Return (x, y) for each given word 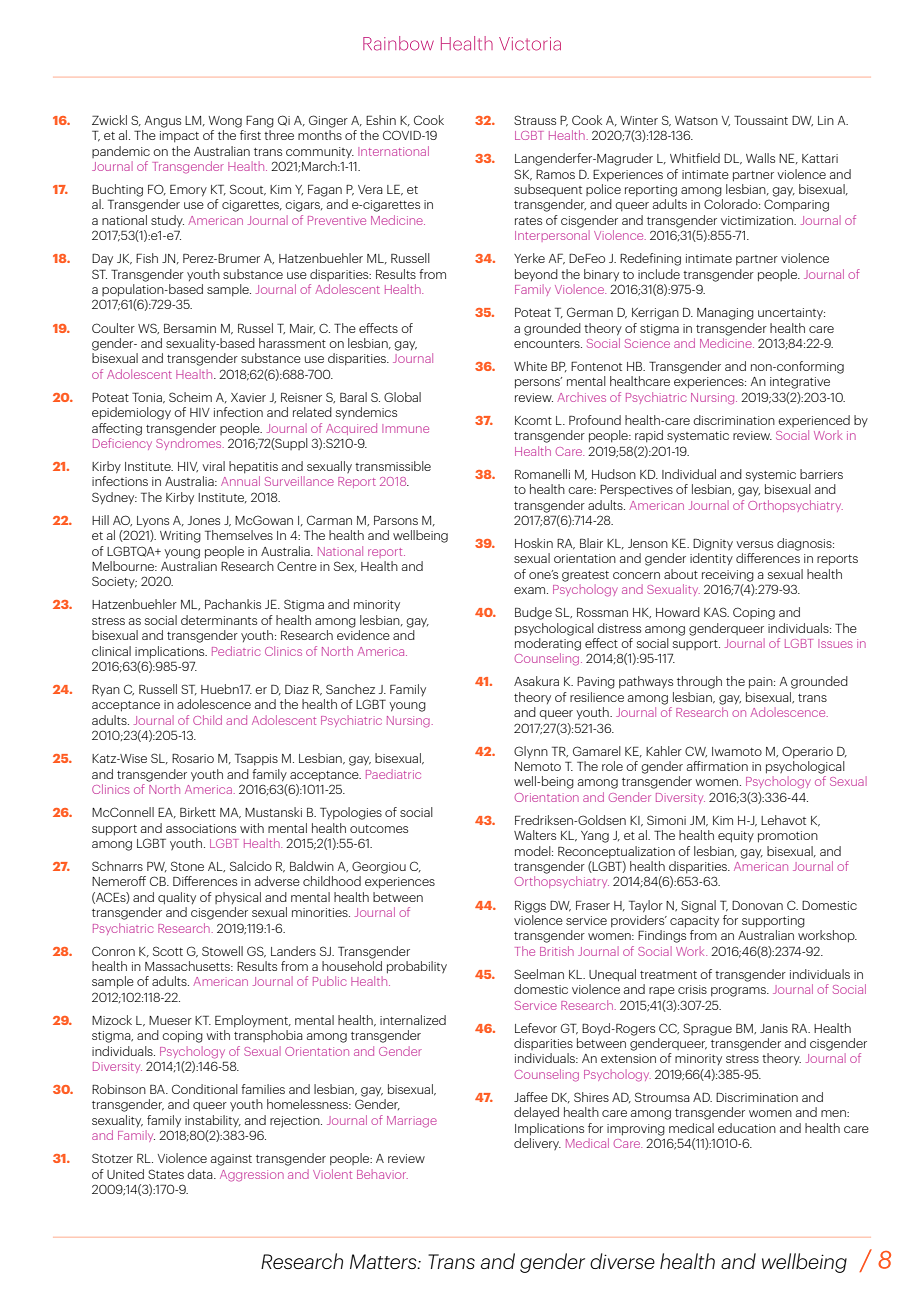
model (534, 851)
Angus (162, 122)
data (201, 1174)
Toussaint (761, 120)
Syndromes (190, 444)
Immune (405, 428)
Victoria (530, 44)
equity (736, 837)
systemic (771, 476)
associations (201, 828)
